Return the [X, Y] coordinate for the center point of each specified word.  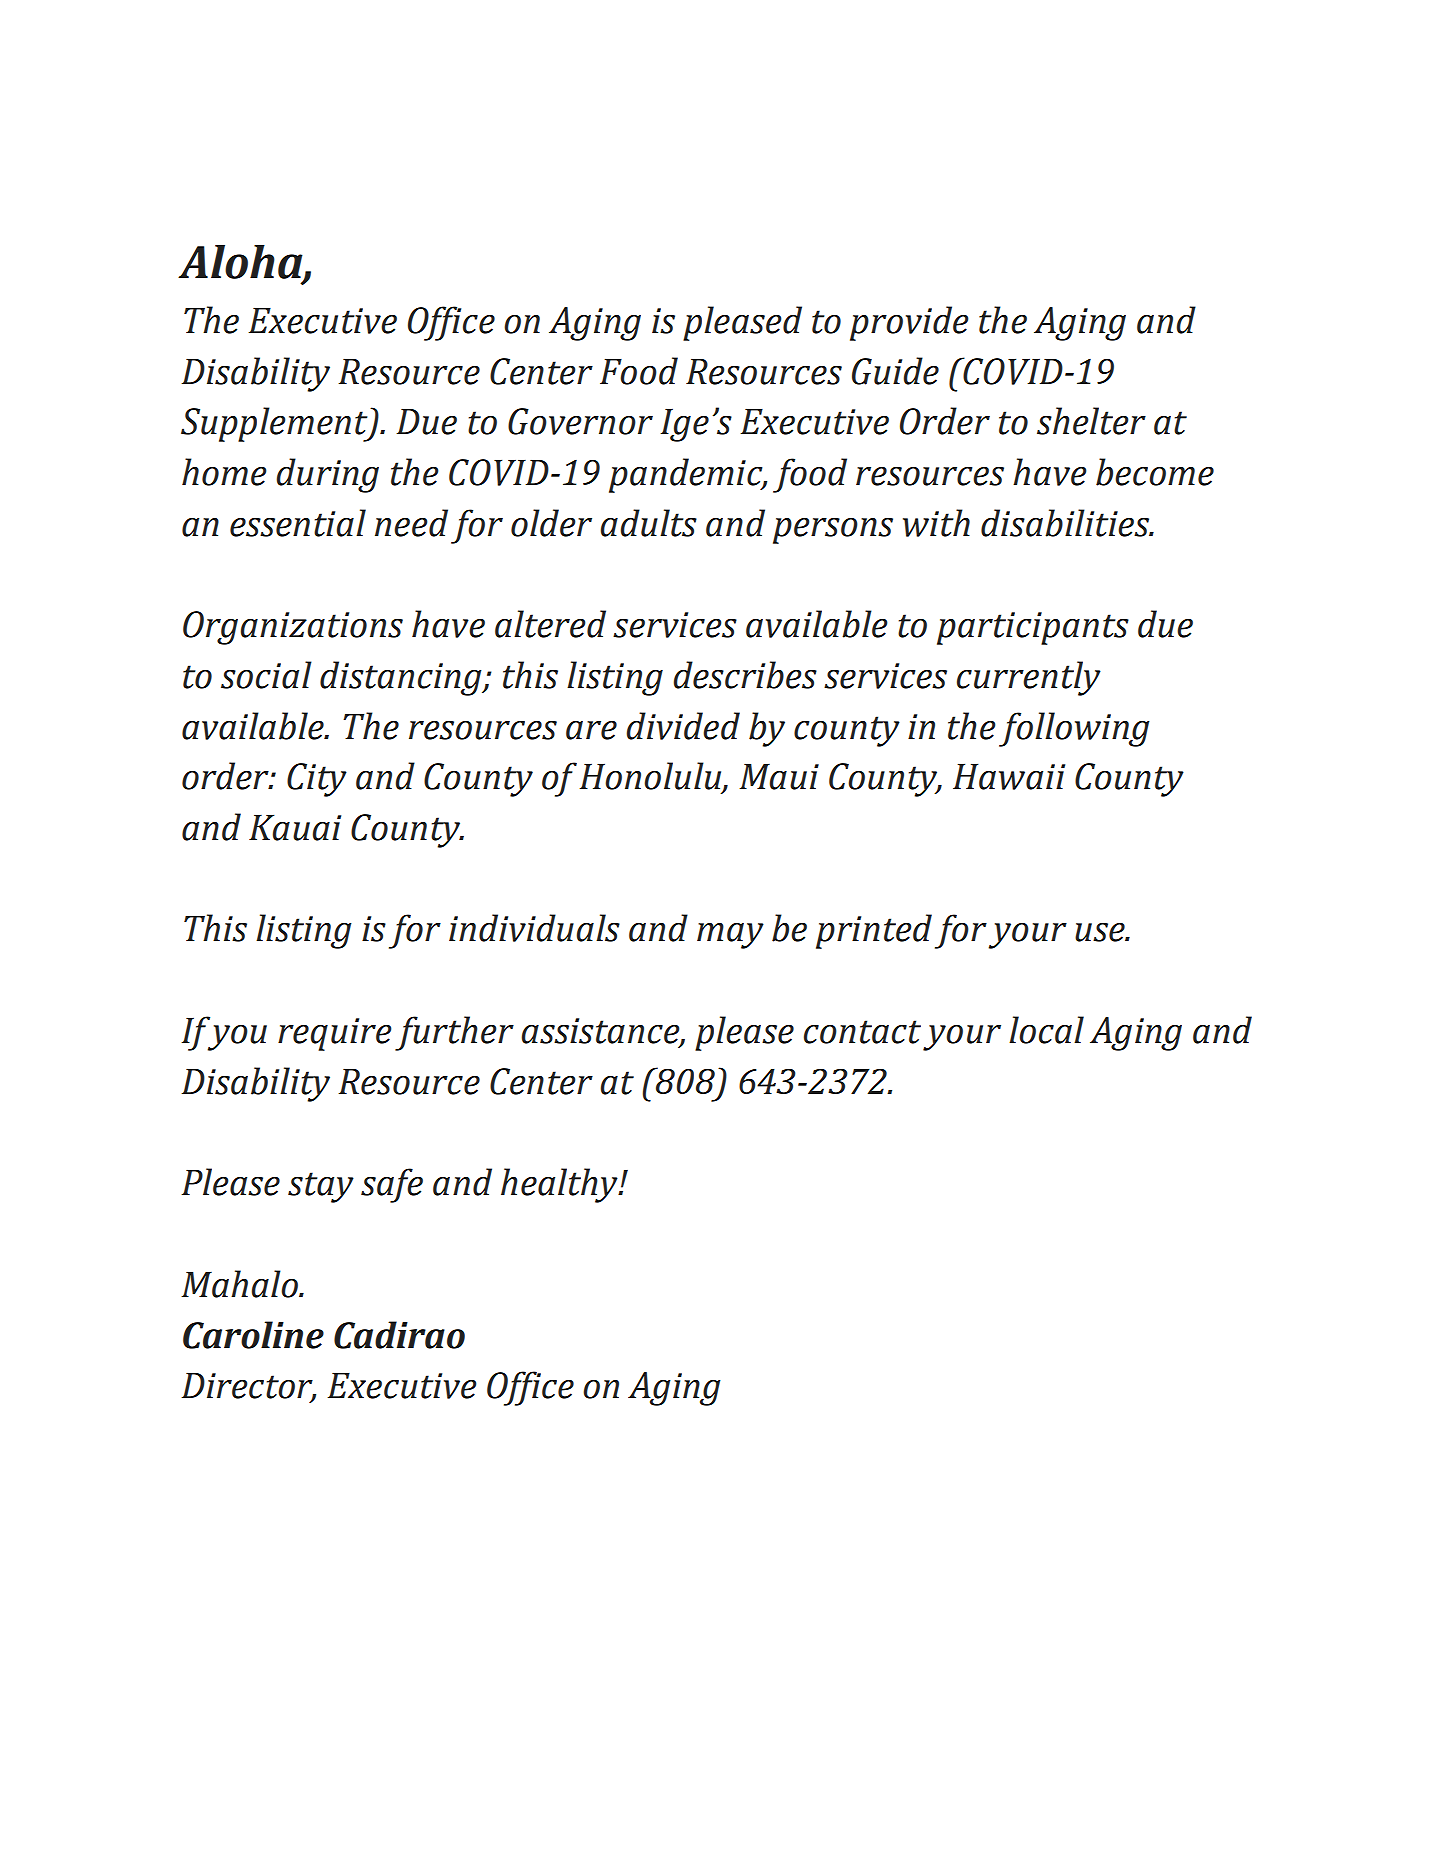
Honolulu [652, 777]
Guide [895, 371]
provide [909, 323]
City [317, 780]
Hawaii [1009, 776]
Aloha [241, 263]
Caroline [253, 1335]
